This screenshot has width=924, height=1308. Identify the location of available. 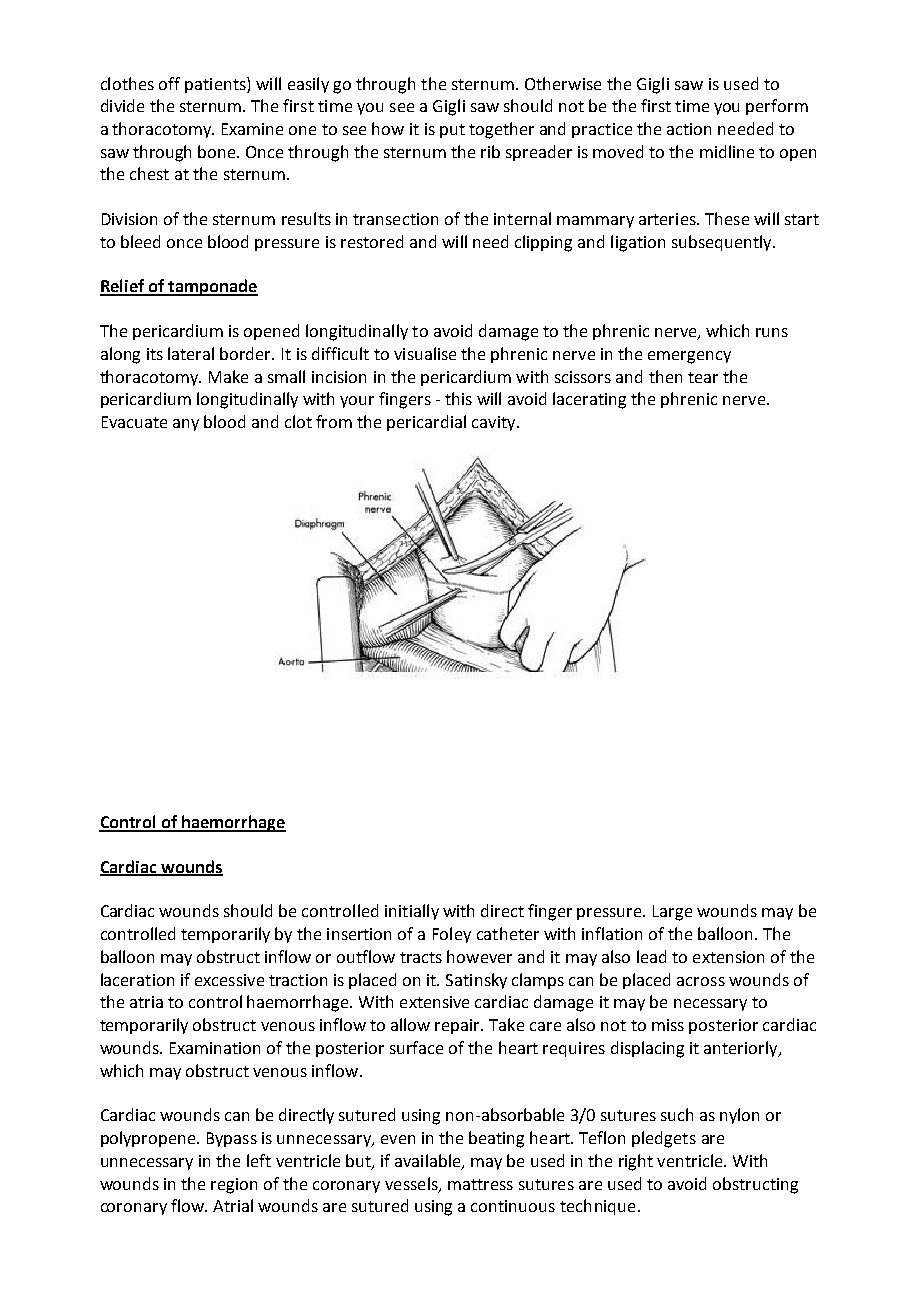
(429, 1161).
